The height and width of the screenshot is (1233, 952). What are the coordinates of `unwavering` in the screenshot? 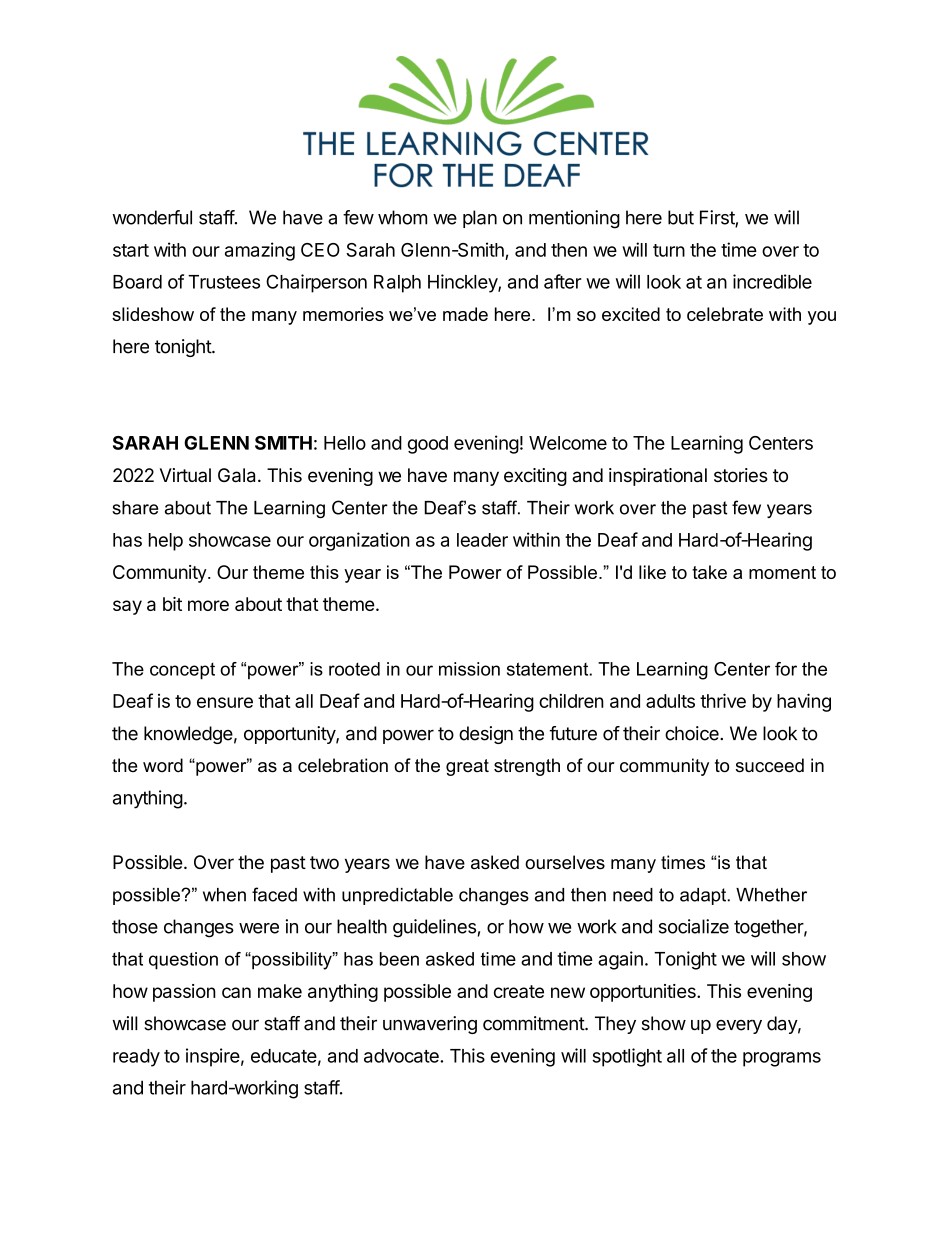 It's located at (430, 1025).
